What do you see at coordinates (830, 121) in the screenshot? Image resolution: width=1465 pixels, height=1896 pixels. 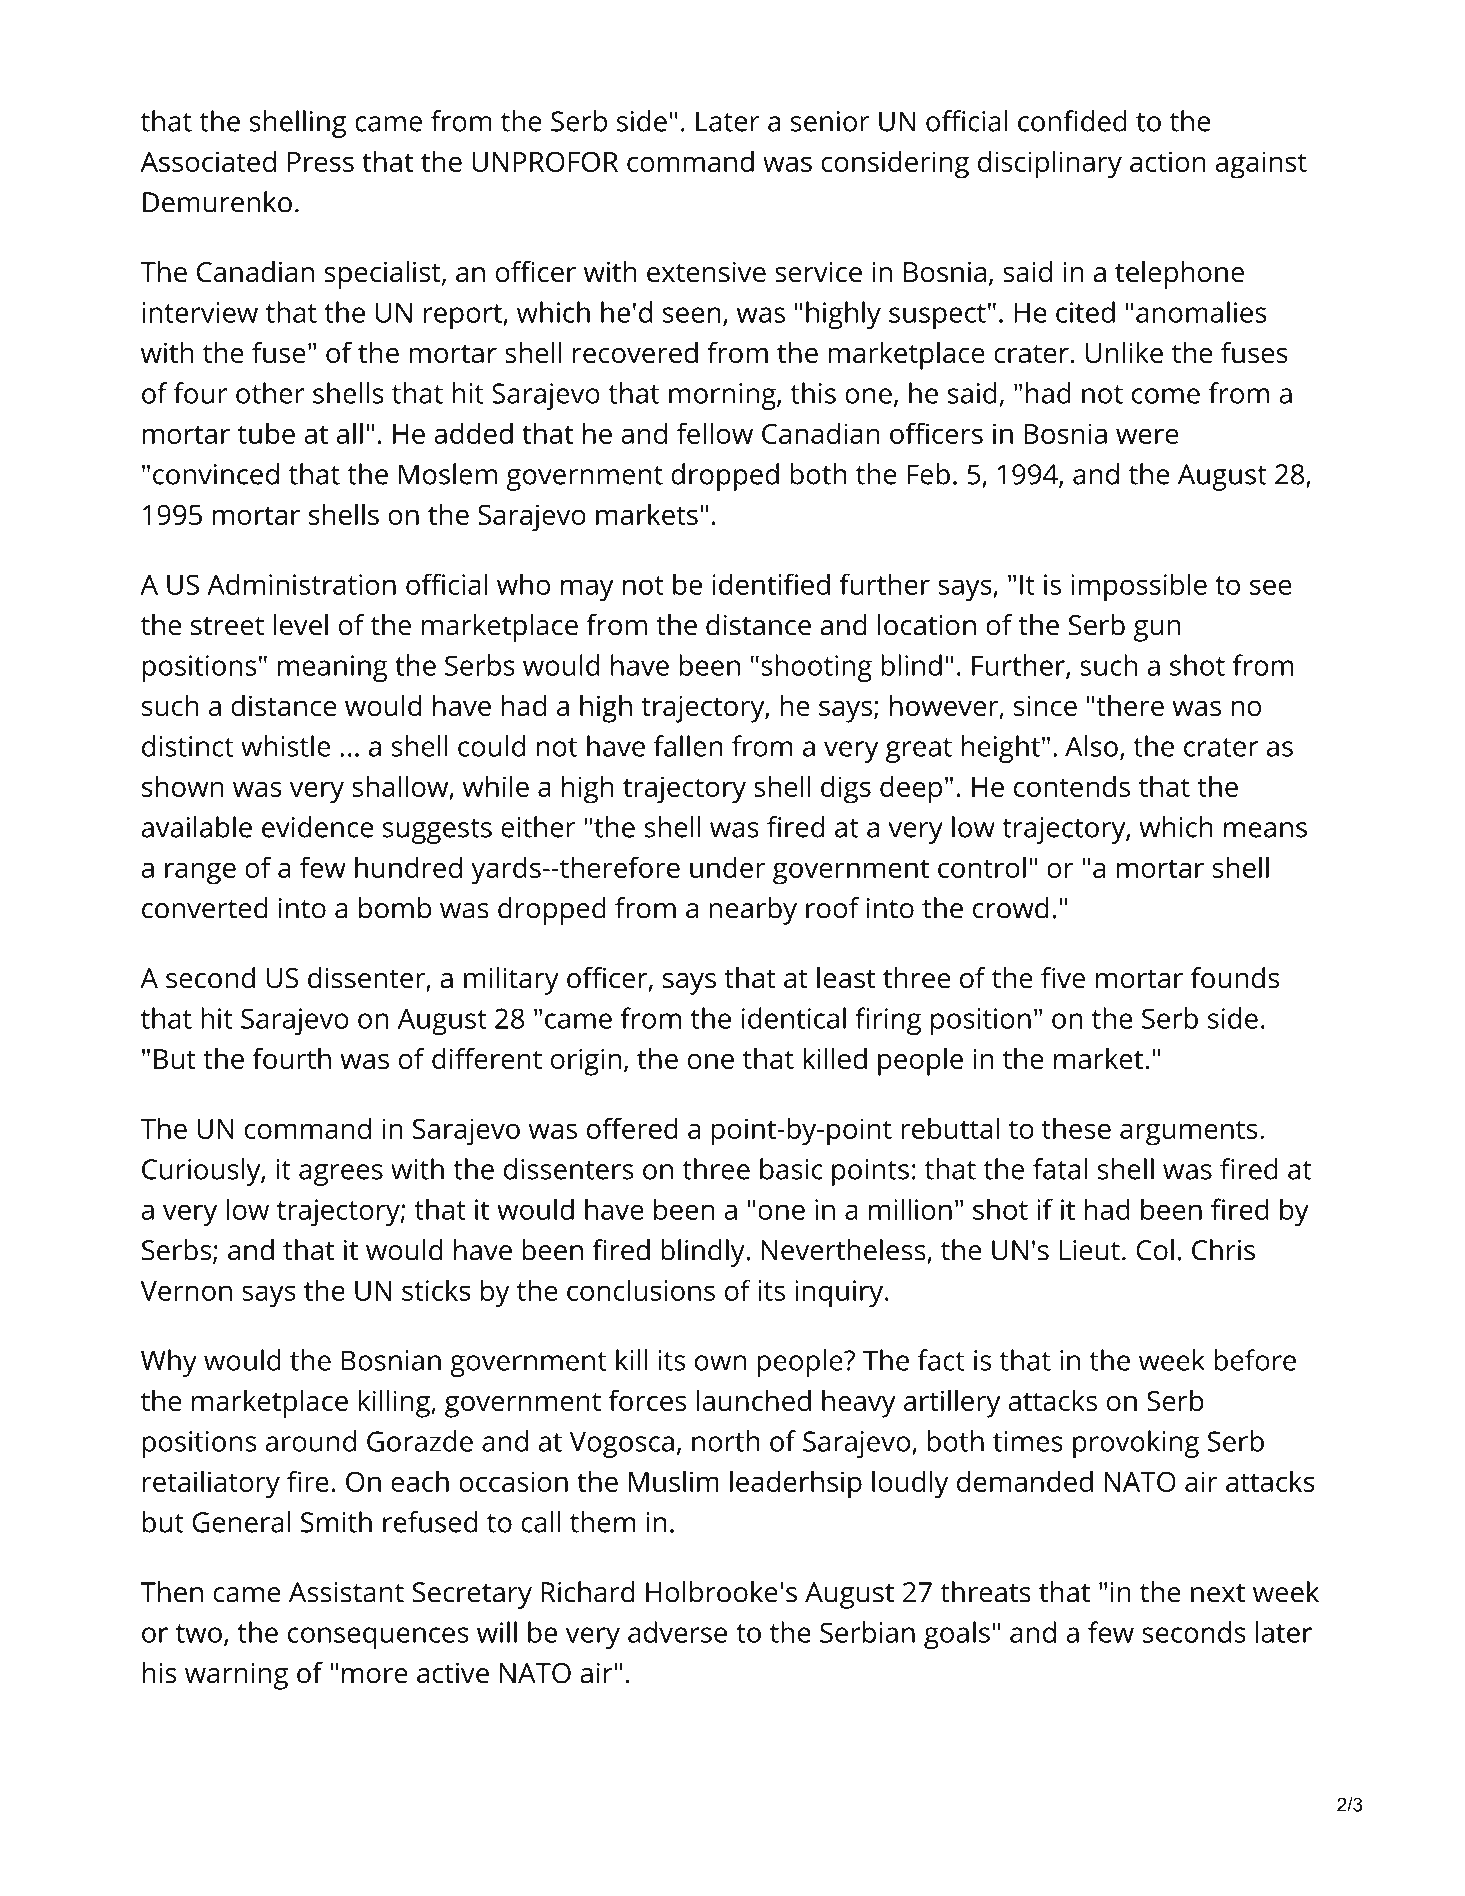 I see `senior` at bounding box center [830, 121].
